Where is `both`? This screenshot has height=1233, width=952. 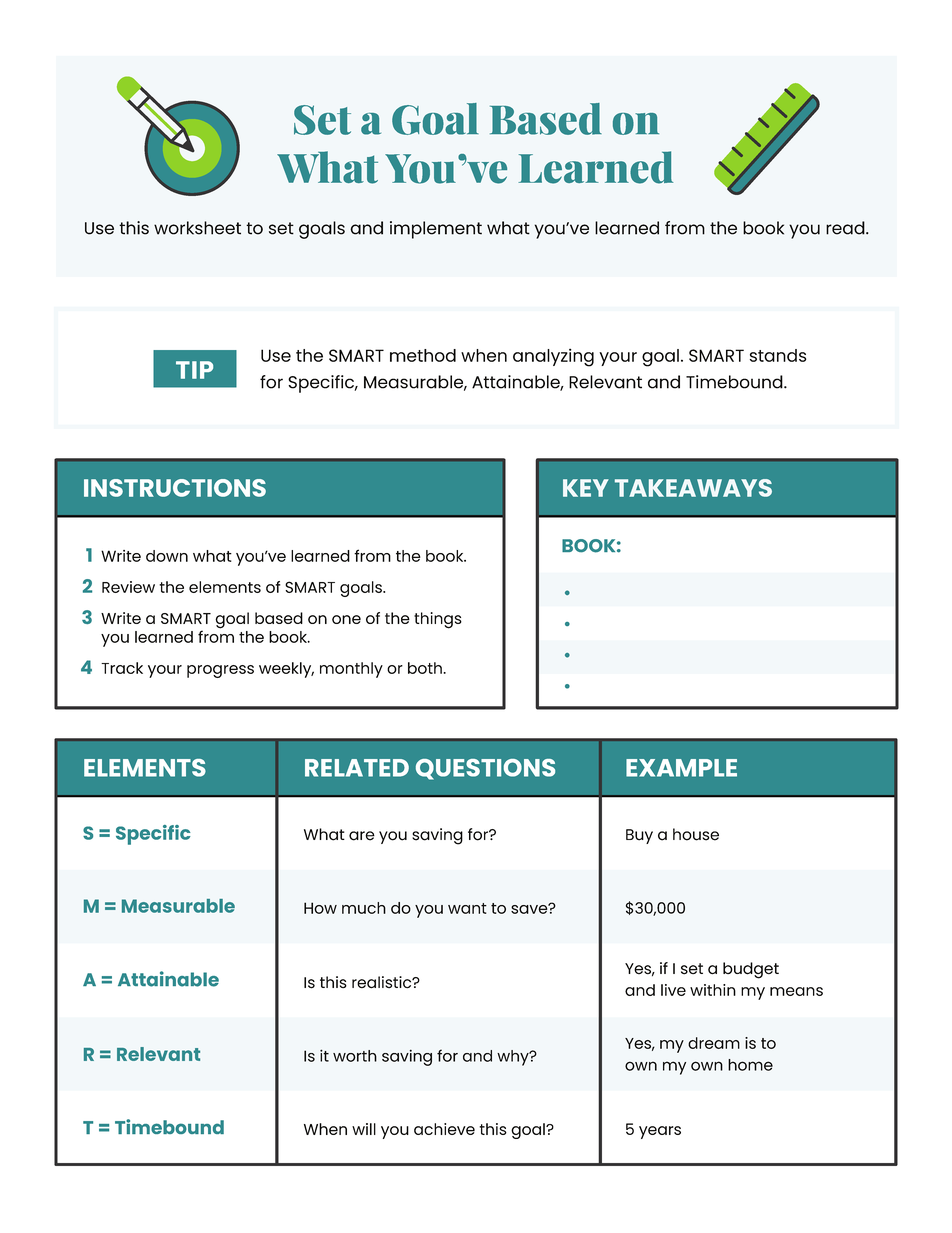 both is located at coordinates (426, 668).
